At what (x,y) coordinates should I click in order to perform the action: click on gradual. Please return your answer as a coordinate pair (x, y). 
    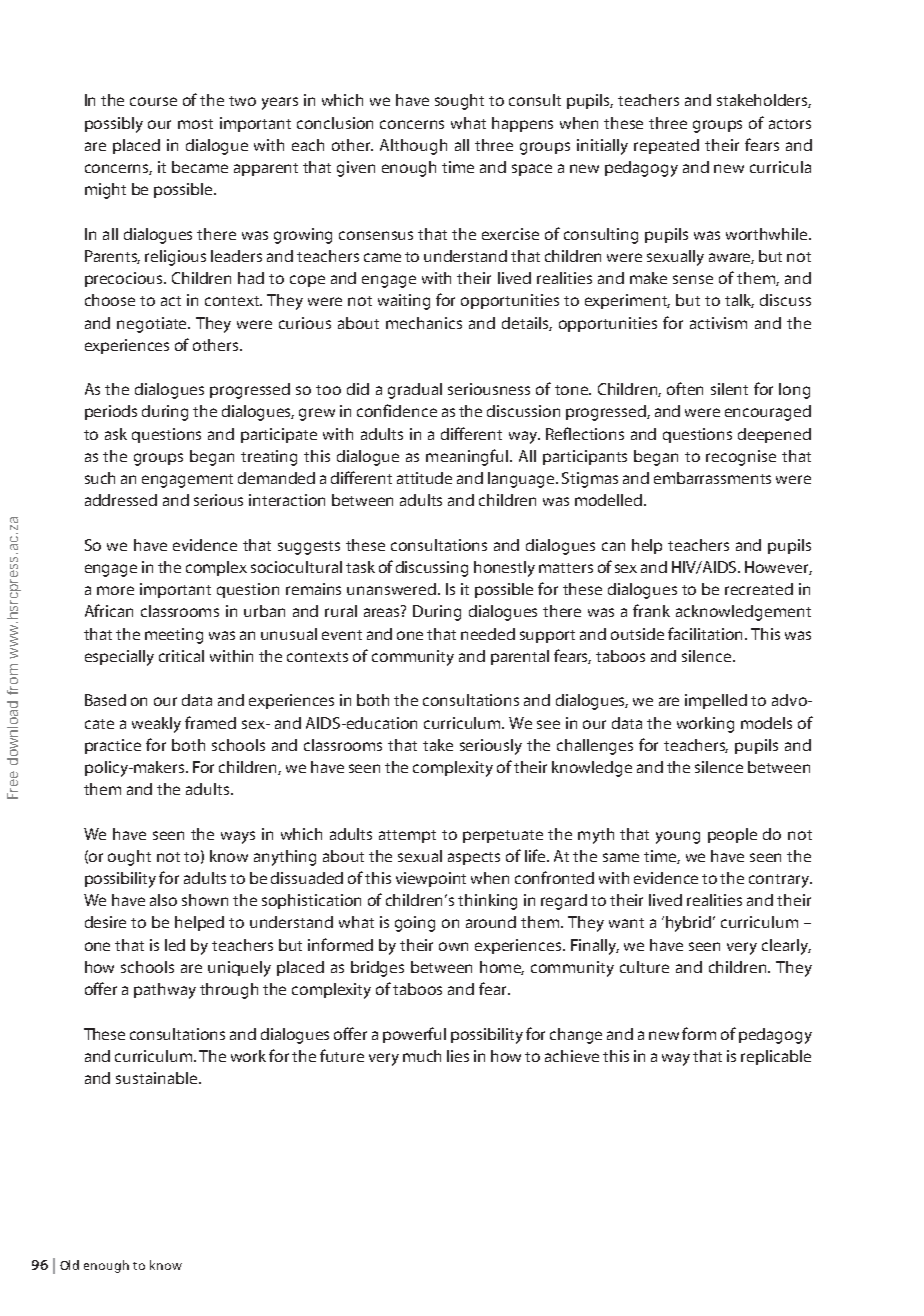
    Looking at the image, I should click on (415, 391).
